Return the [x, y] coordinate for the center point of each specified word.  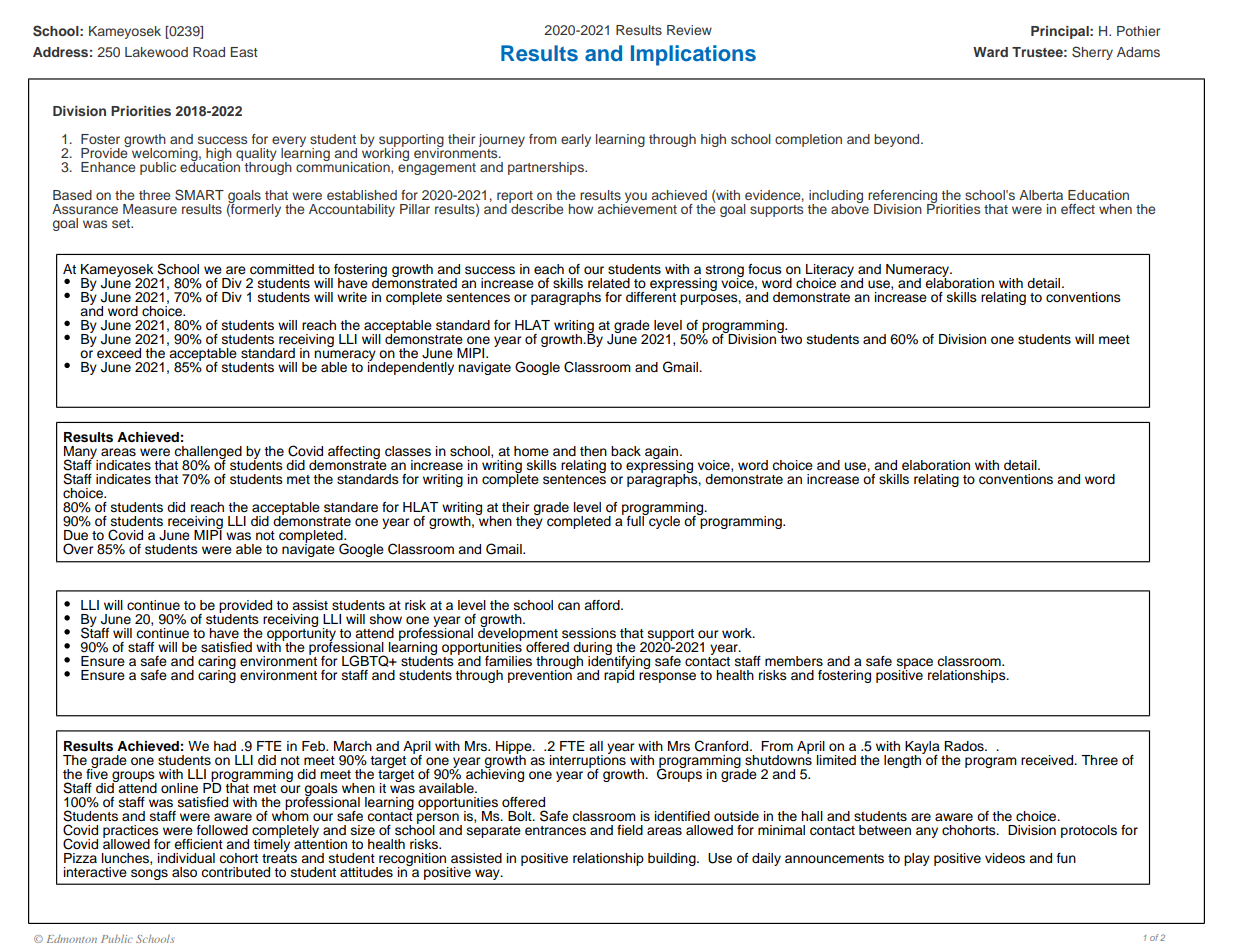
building [673, 859]
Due [76, 535]
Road [209, 52]
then [593, 451]
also [184, 872]
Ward [990, 52]
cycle [663, 521]
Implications [693, 55]
